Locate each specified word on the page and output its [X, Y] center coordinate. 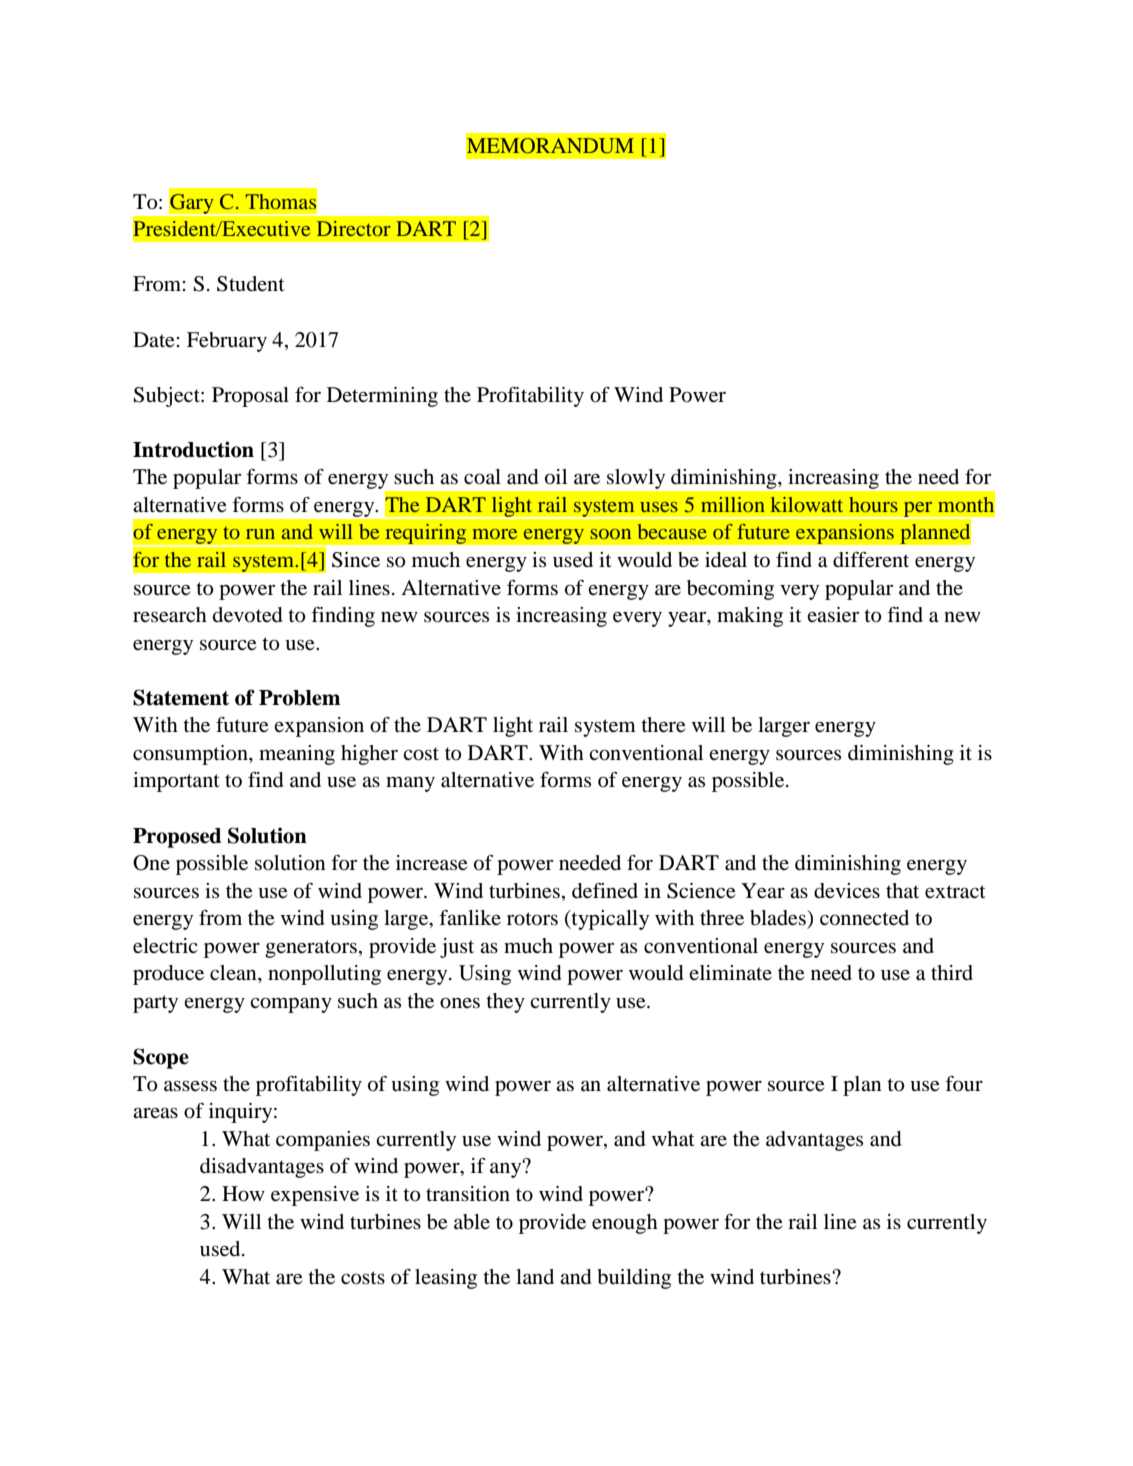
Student [251, 284]
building [634, 1279]
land [535, 1276]
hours [873, 504]
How [243, 1194]
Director [354, 228]
